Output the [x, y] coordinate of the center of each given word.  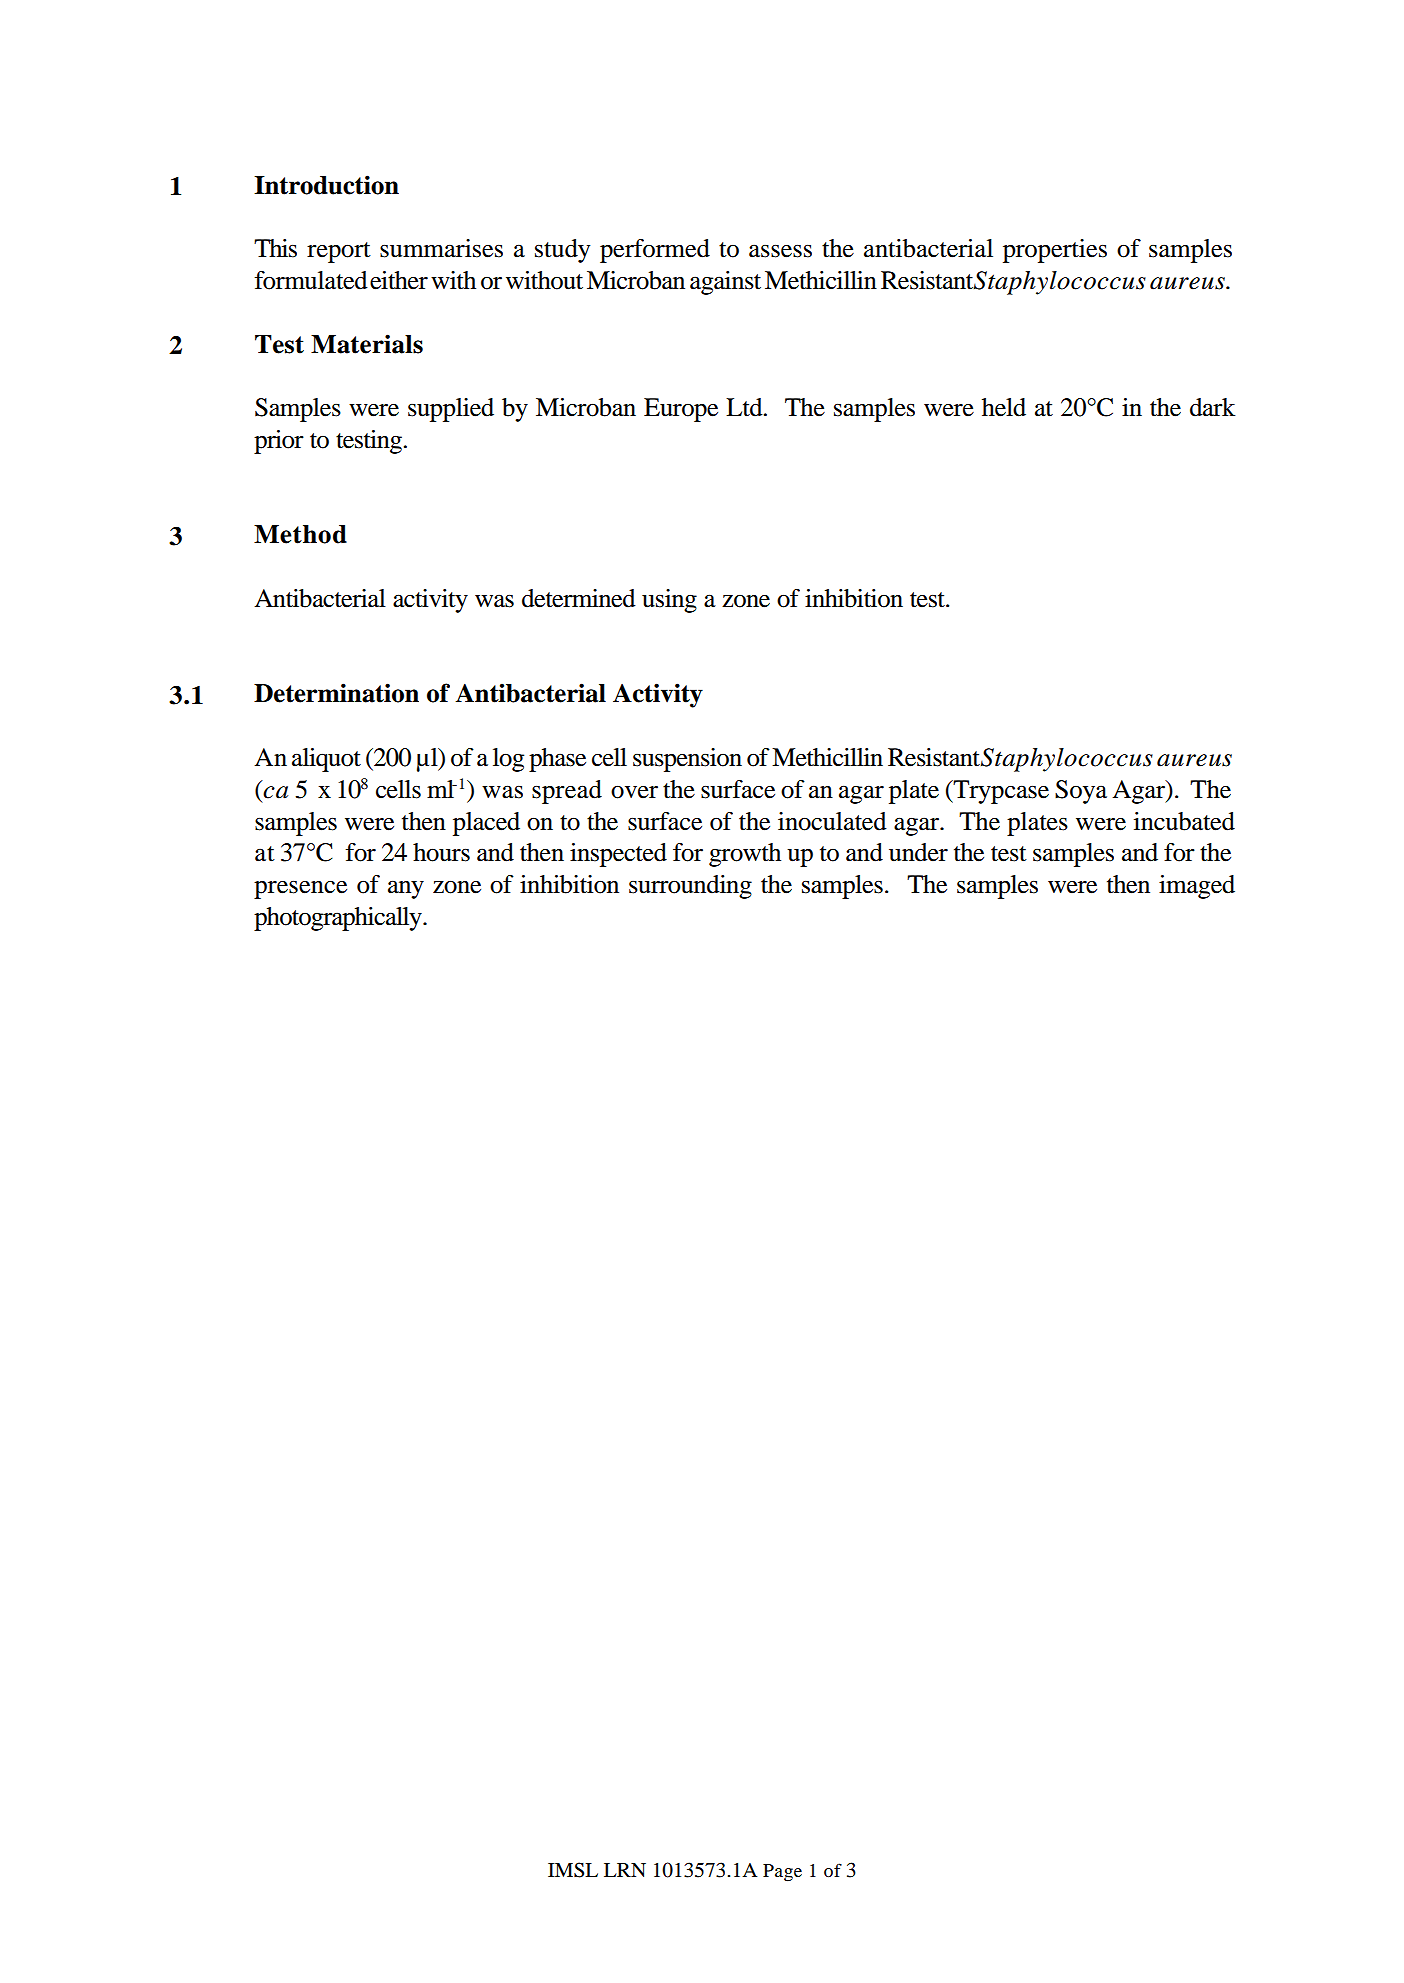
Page [782, 1873]
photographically [339, 919]
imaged [1197, 887]
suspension [687, 760]
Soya [1081, 792]
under [918, 852]
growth [745, 855]
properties [1055, 251]
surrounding [690, 887]
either [399, 280]
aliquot [326, 760]
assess [780, 251]
